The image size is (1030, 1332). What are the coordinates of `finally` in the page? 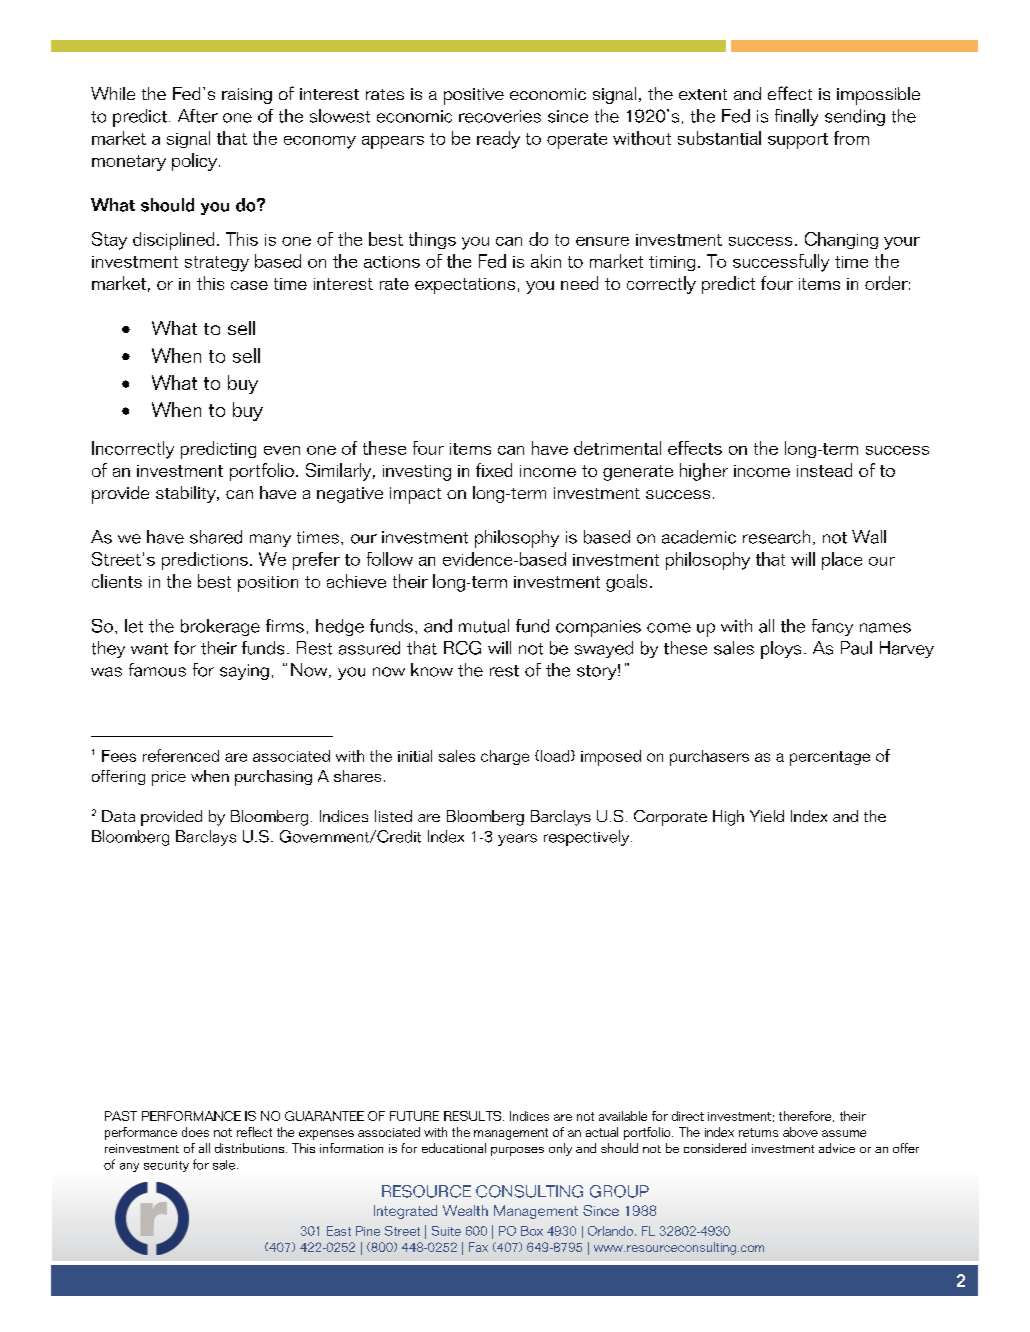 It's located at (796, 117).
